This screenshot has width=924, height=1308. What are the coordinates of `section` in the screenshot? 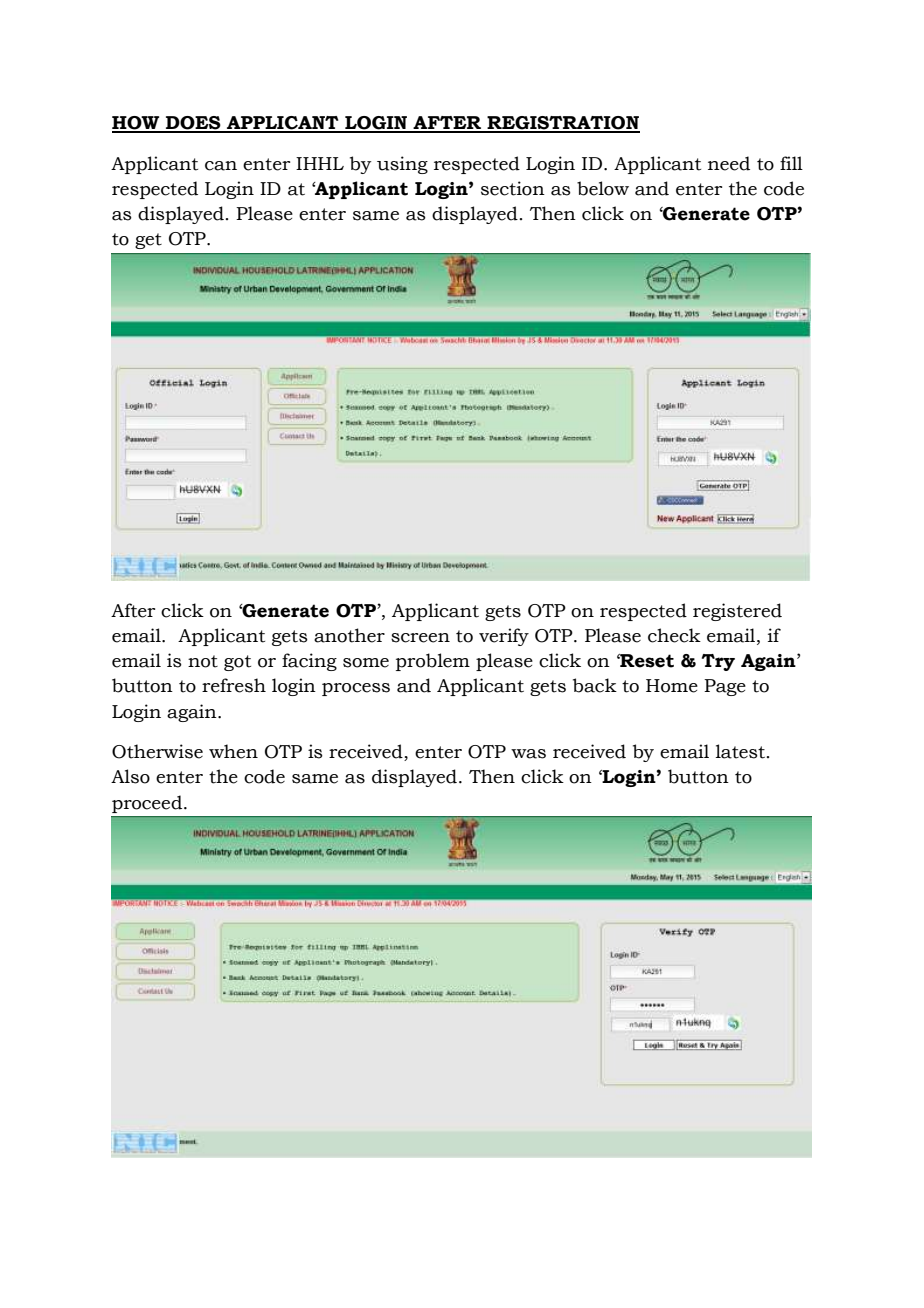 It's located at (513, 188).
